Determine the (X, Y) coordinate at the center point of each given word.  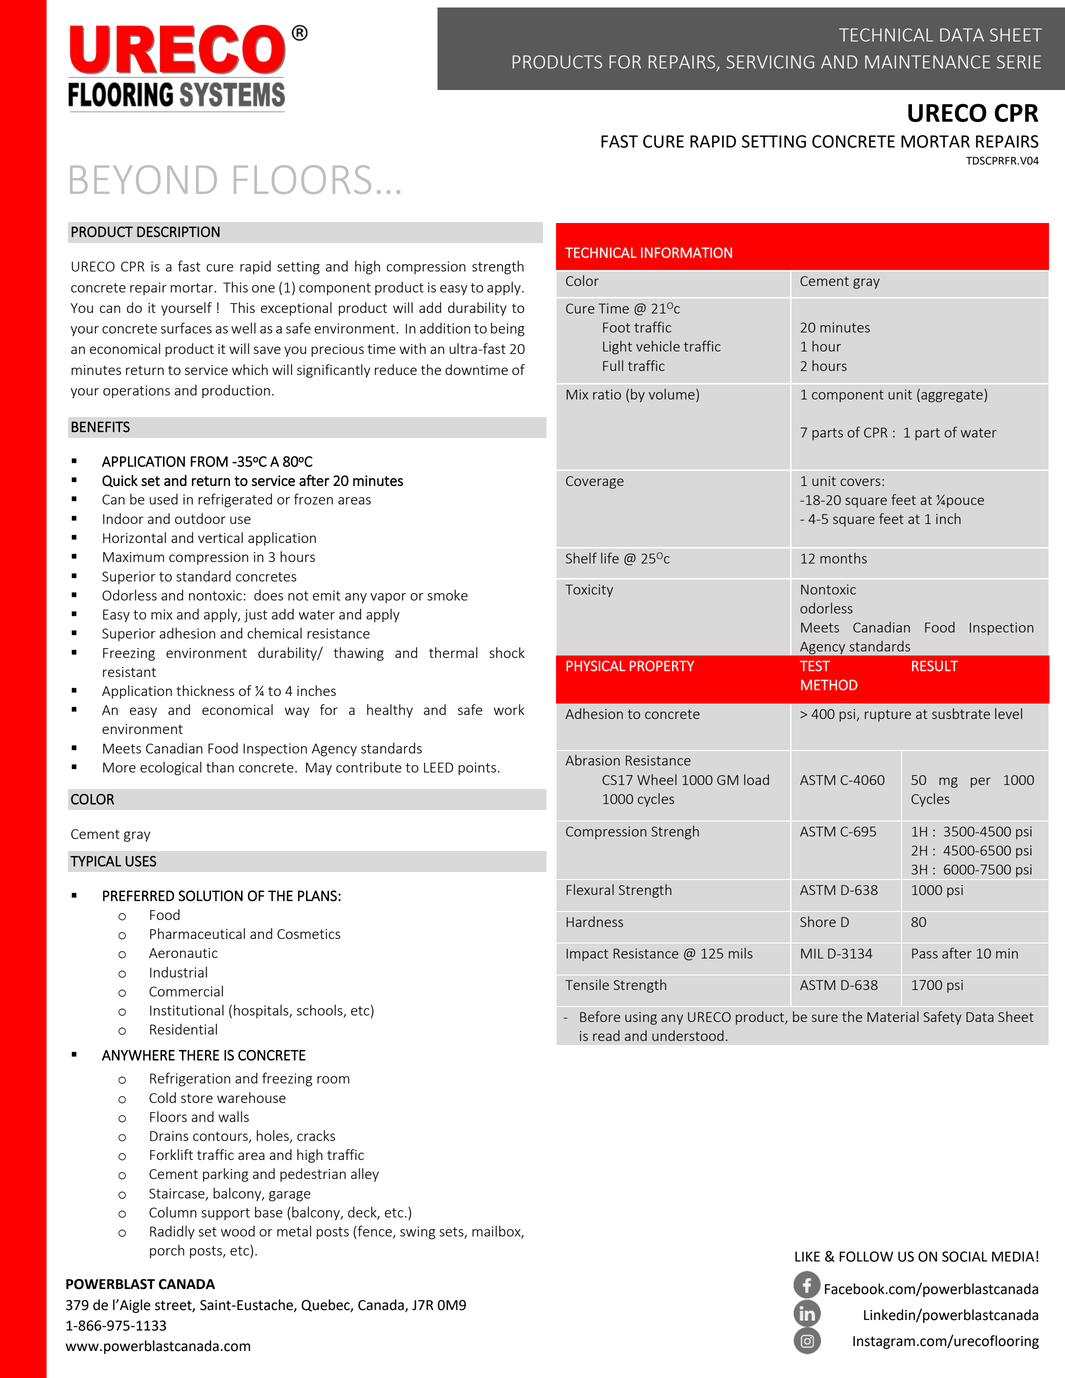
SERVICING (770, 62)
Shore (818, 921)
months (843, 558)
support (225, 1214)
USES (140, 861)
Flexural (590, 889)
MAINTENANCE (927, 62)
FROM (209, 461)
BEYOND (143, 179)
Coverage (595, 482)
